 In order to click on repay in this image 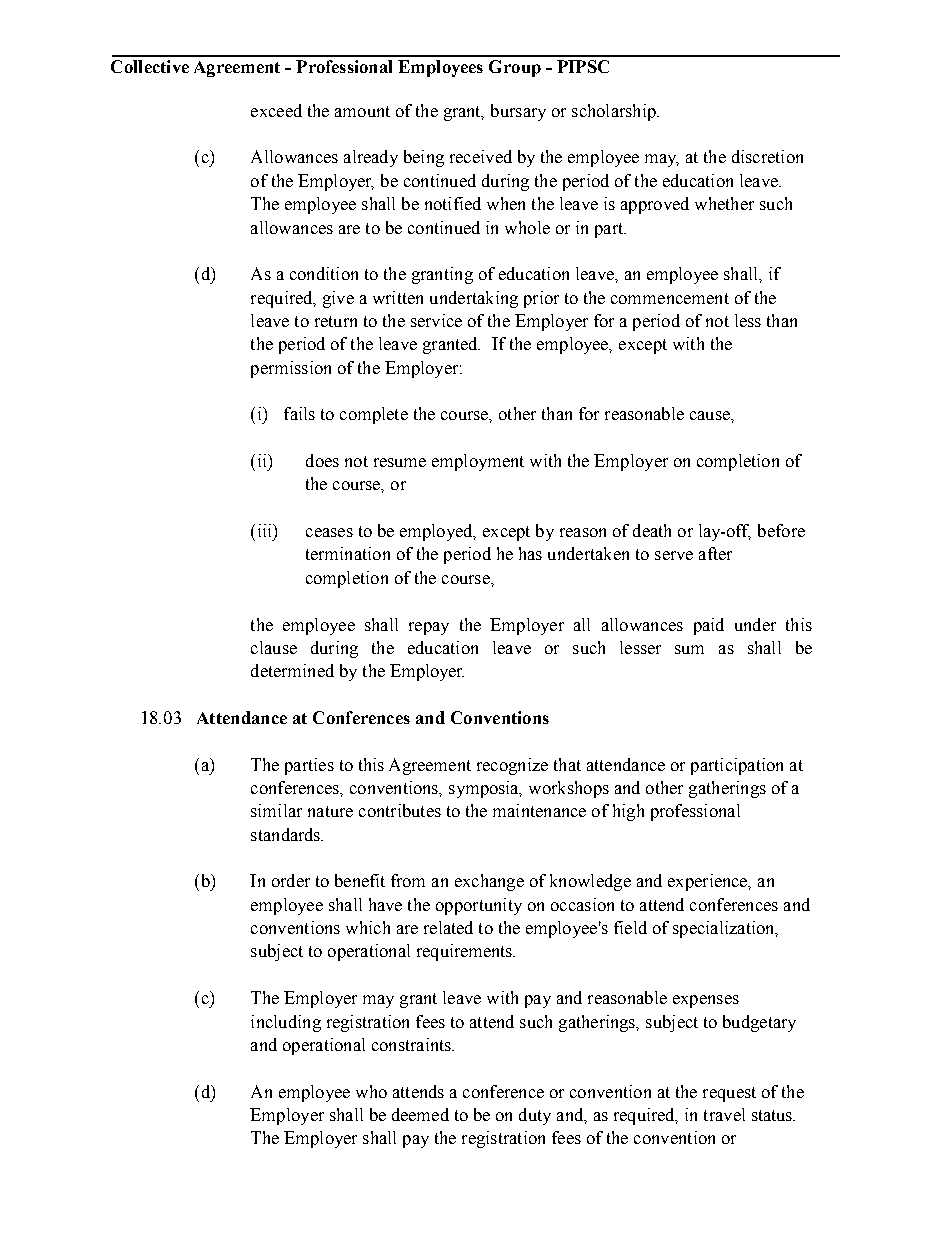, I will do `click(429, 628)`.
